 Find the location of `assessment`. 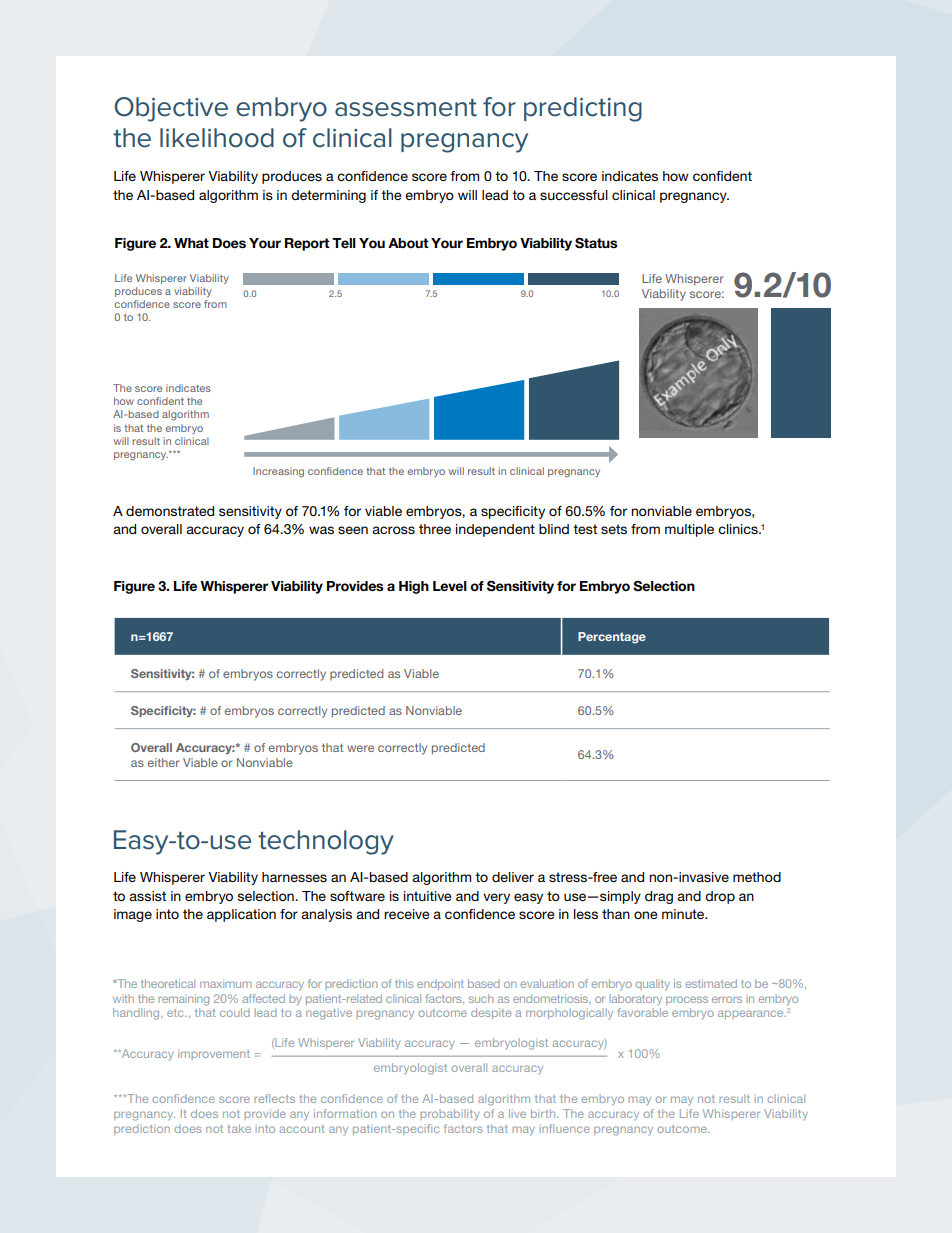

assessment is located at coordinates (406, 108).
